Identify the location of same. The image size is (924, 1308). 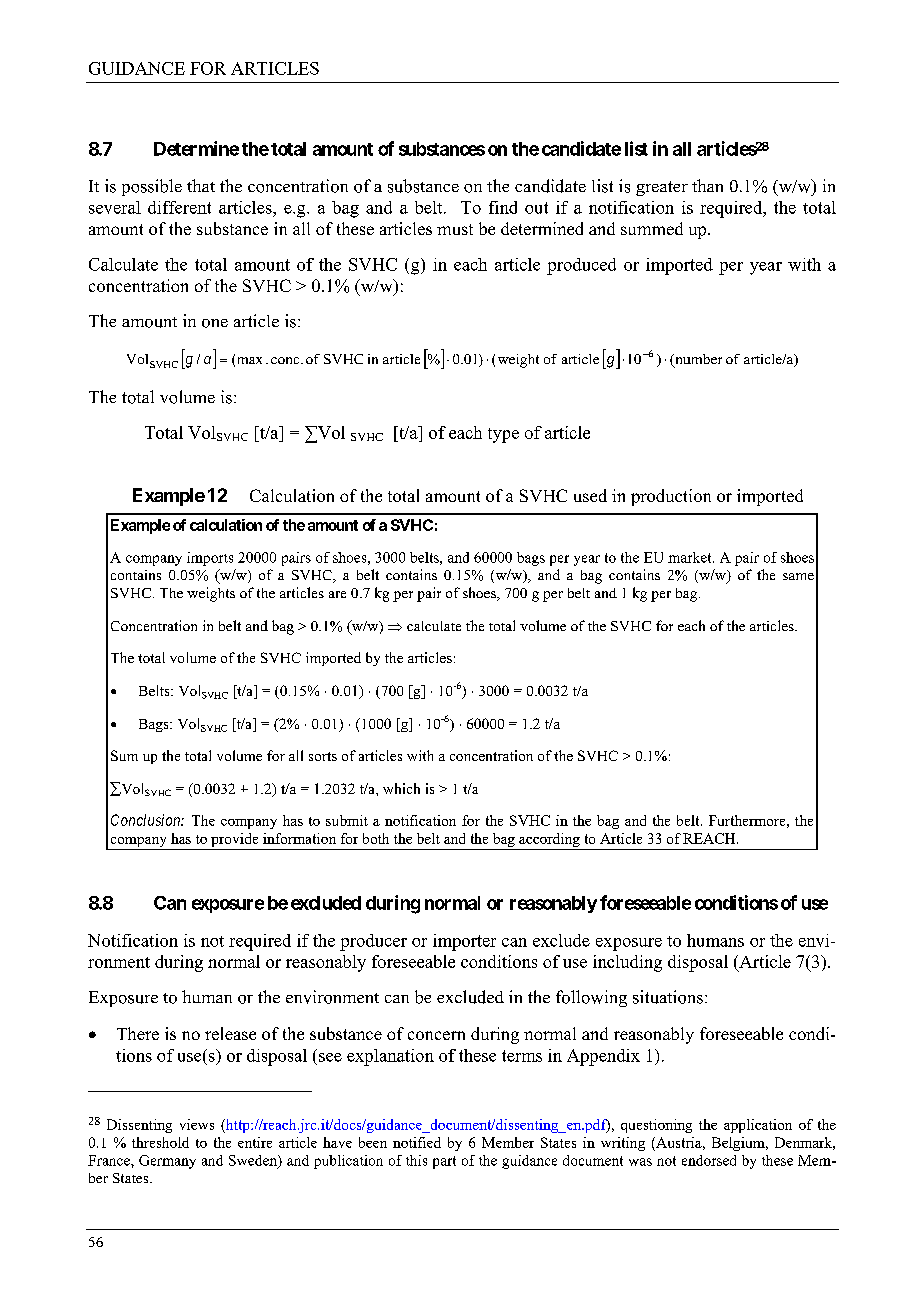
(798, 576).
